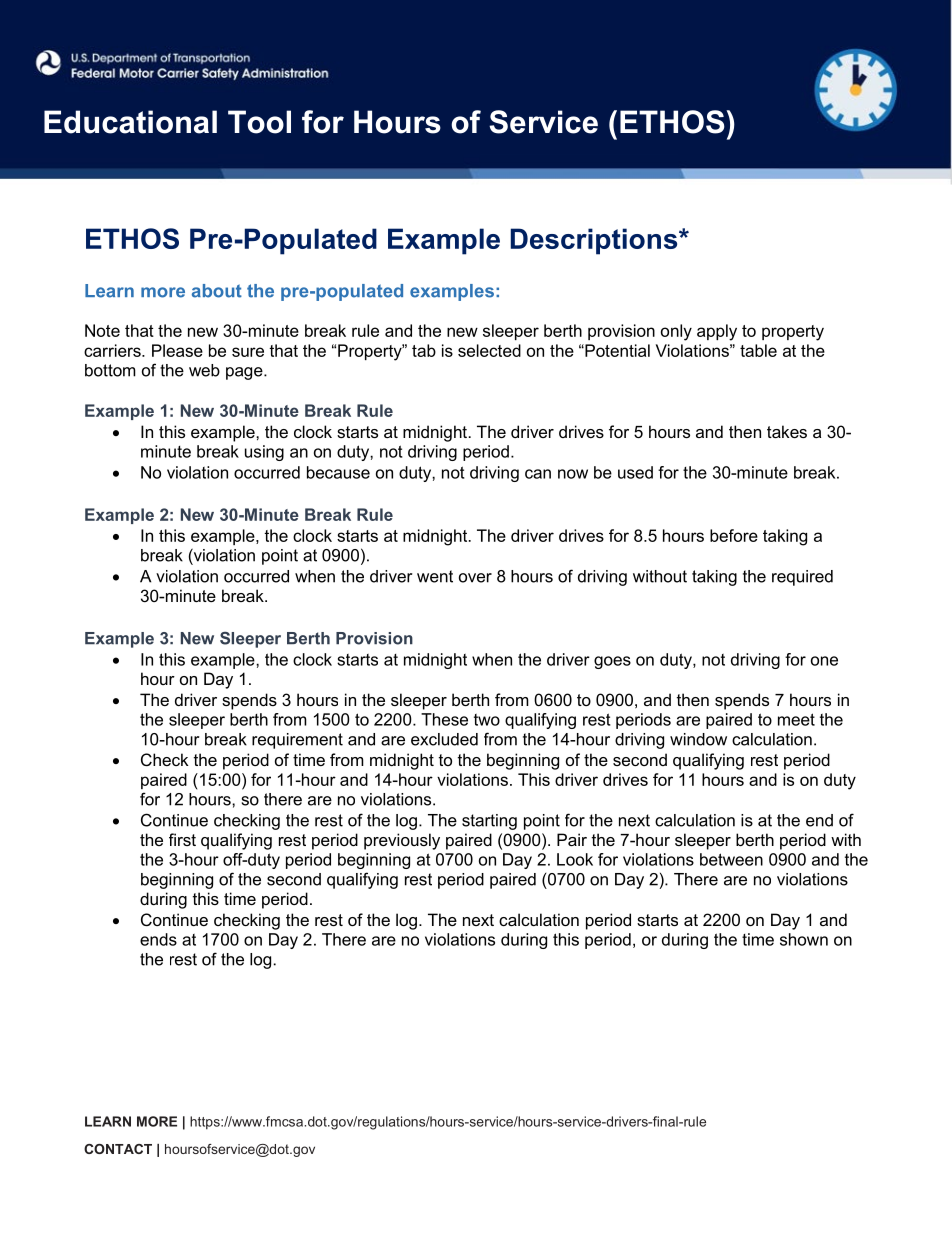 The height and width of the screenshot is (1233, 952). Describe the element at coordinates (297, 741) in the screenshot. I see `requirement` at that location.
